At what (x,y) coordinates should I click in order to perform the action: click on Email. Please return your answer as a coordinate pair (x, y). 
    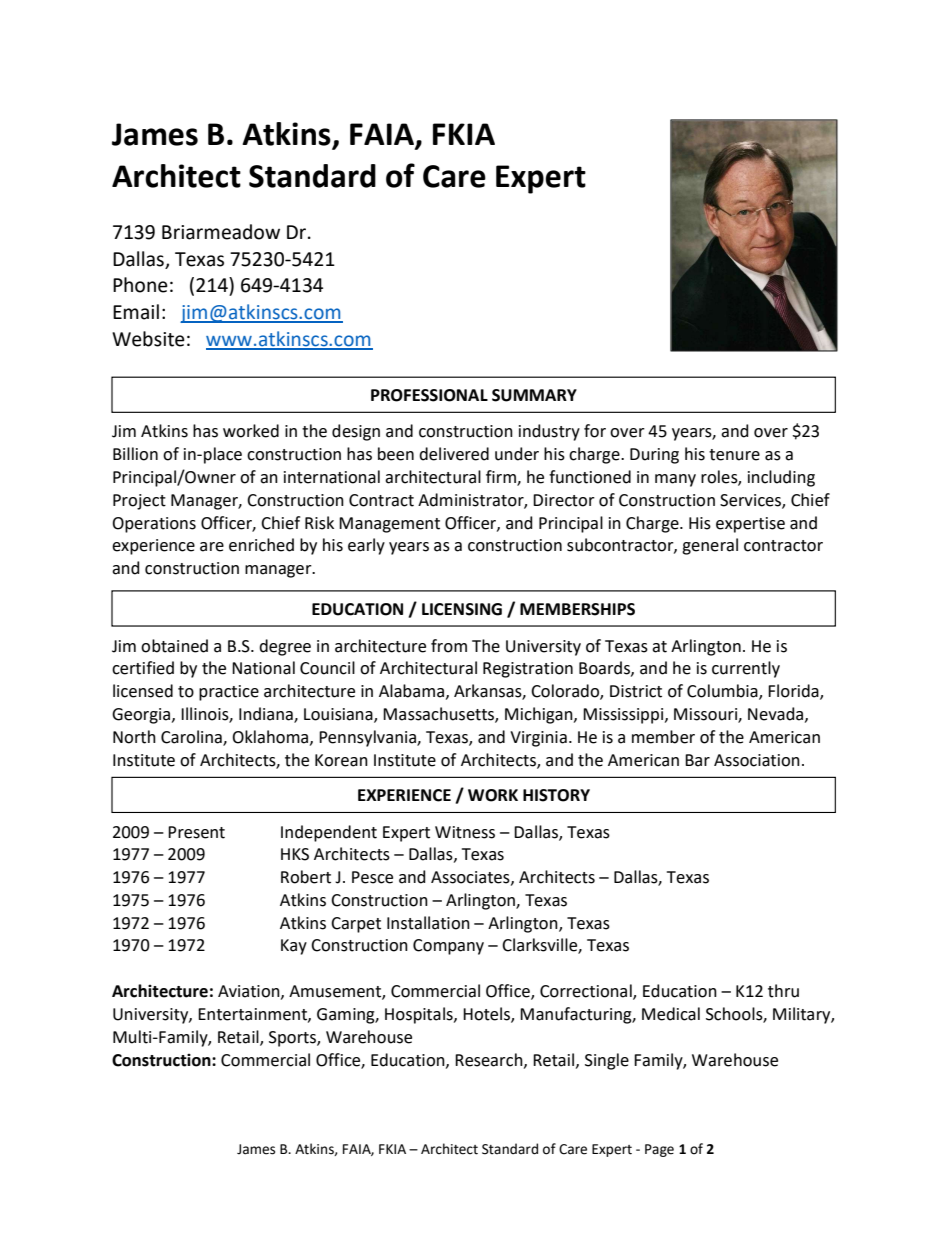
    Looking at the image, I should click on (136, 312).
